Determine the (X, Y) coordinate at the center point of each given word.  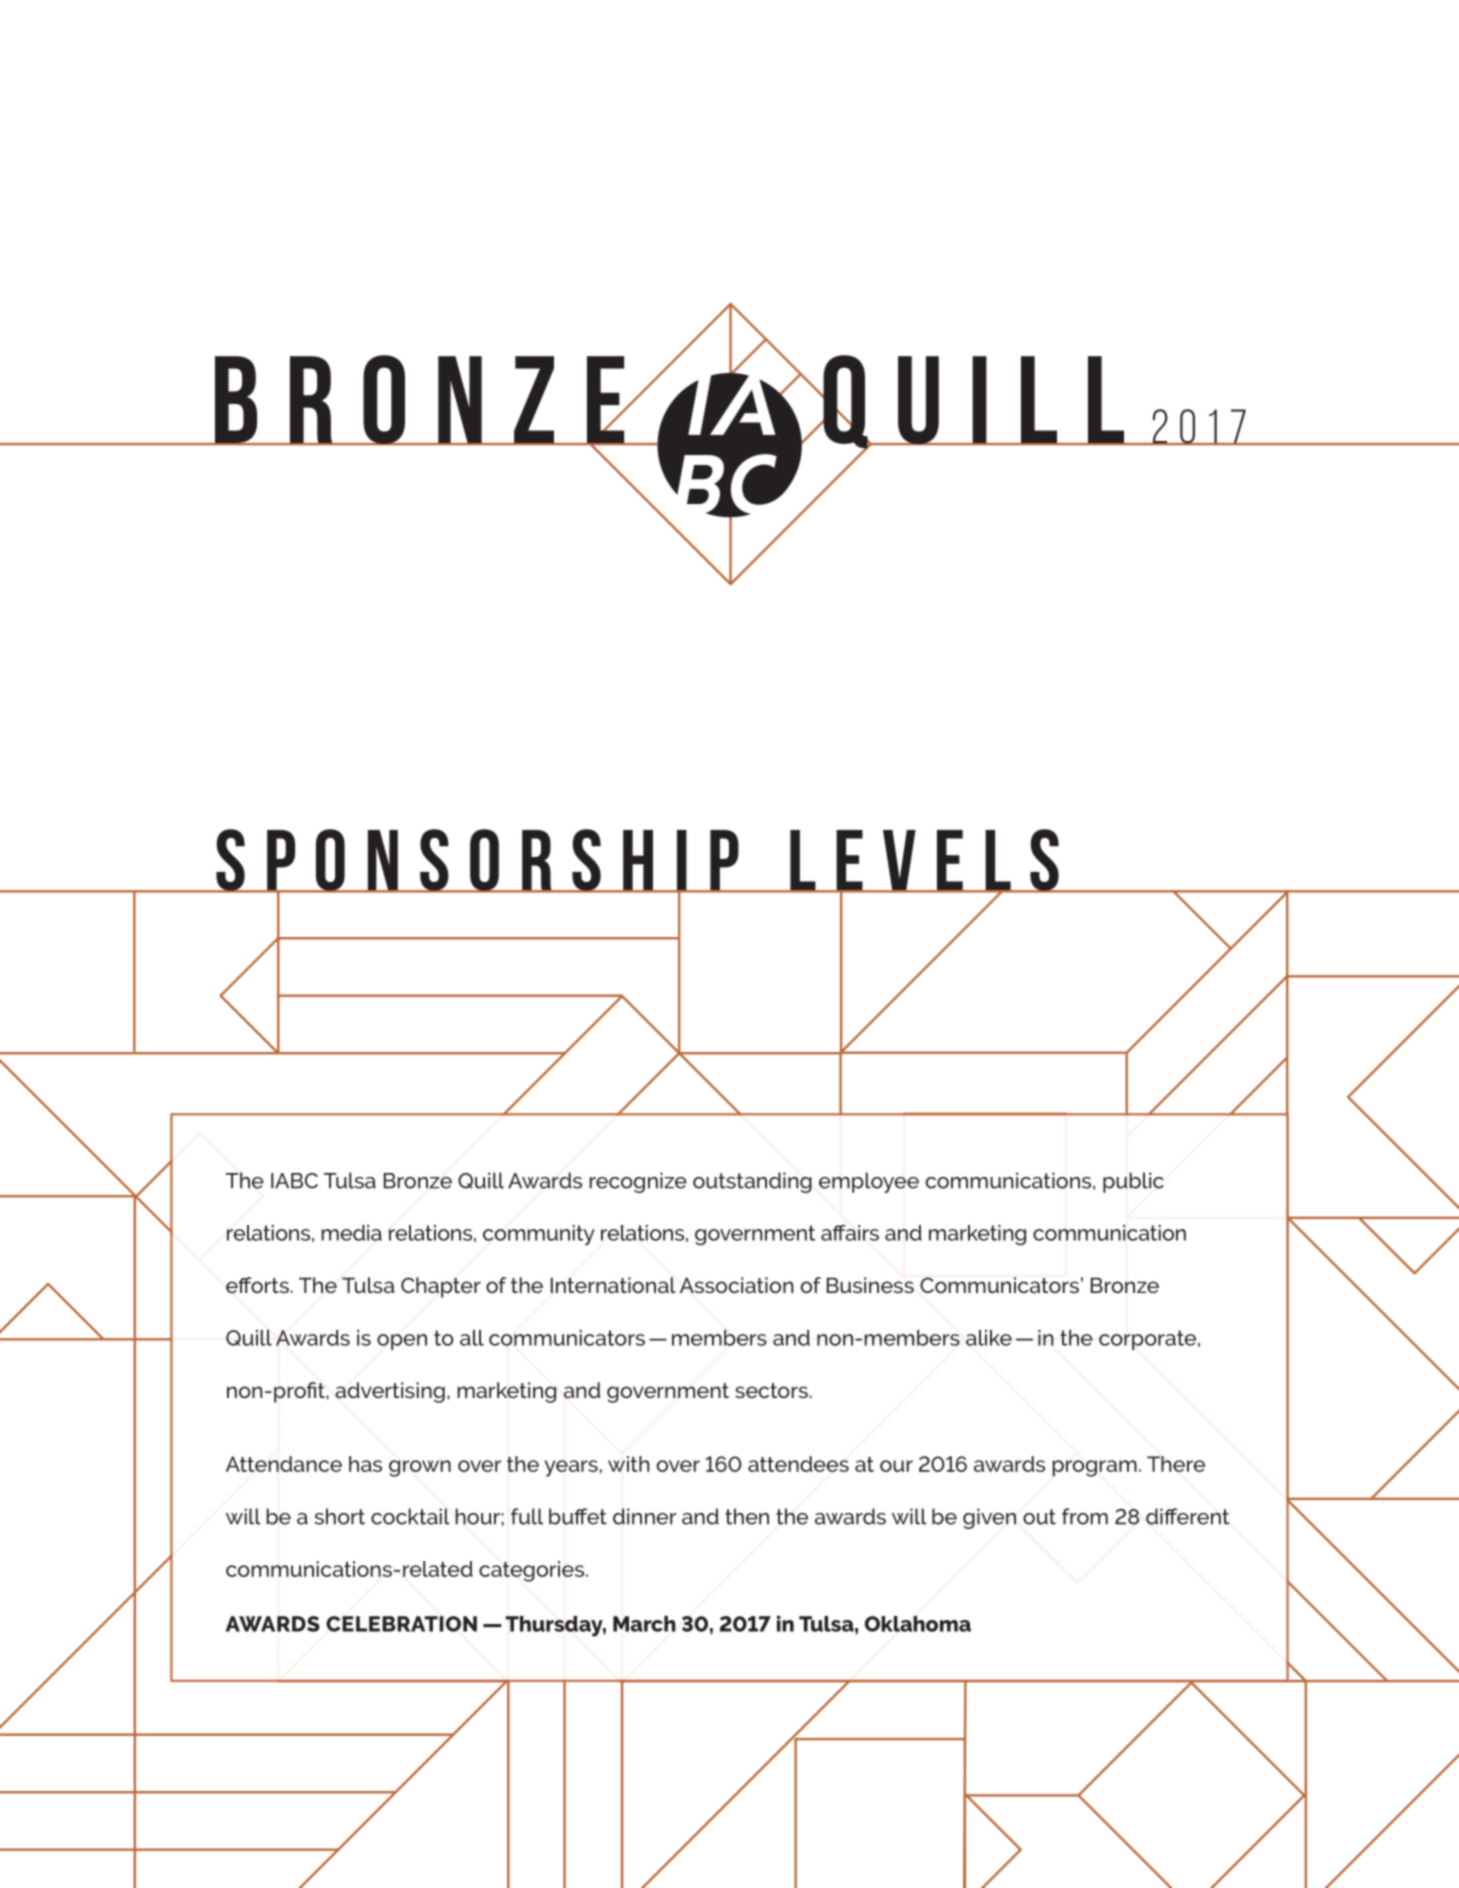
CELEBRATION (401, 1624)
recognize (638, 1182)
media (351, 1233)
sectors (771, 1390)
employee (869, 1182)
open (402, 1342)
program (1094, 1468)
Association (737, 1285)
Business (870, 1285)
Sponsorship (477, 861)
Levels (924, 861)
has (365, 1464)
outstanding (752, 1182)
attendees (798, 1464)
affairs (850, 1233)
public (1133, 1182)
